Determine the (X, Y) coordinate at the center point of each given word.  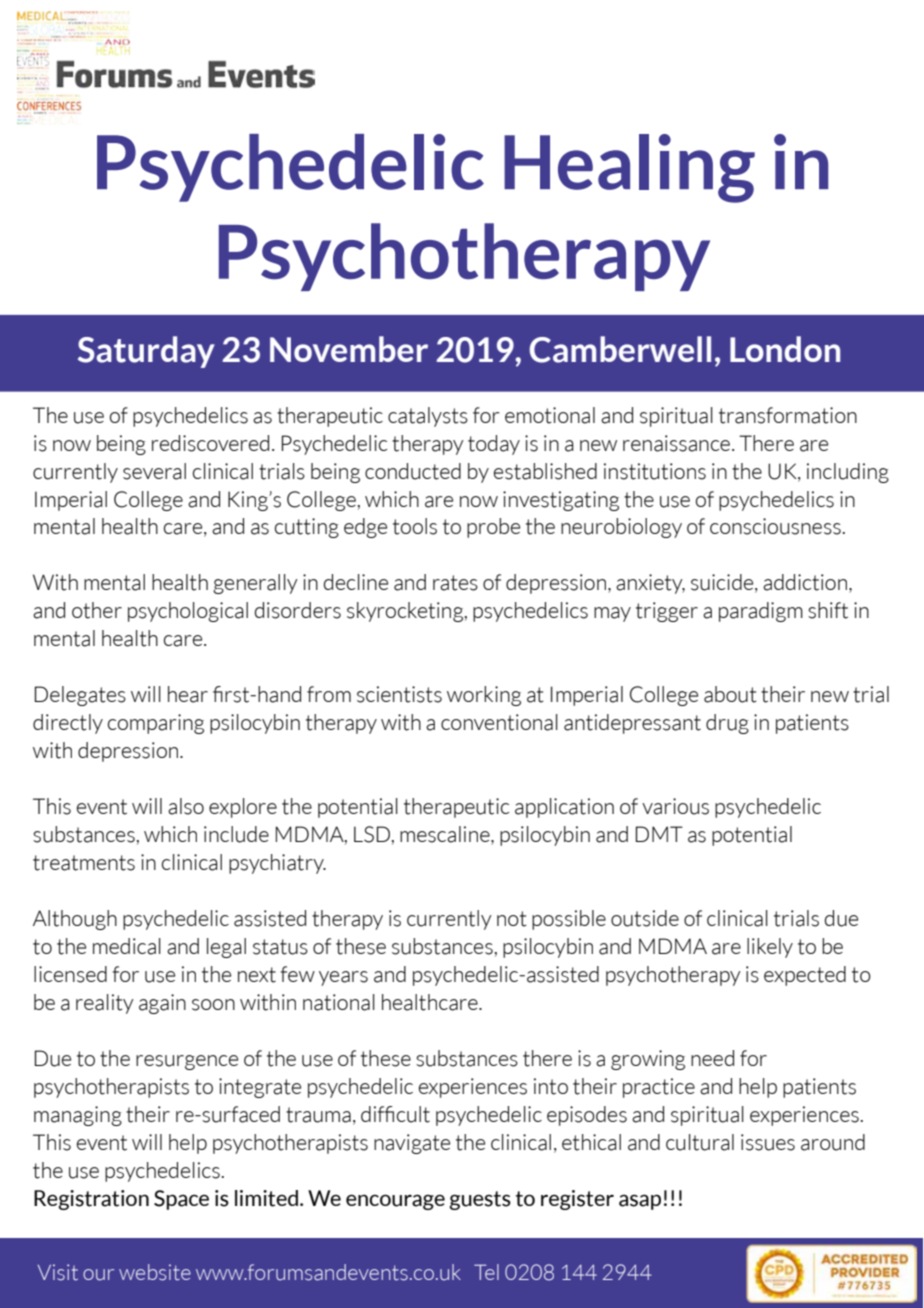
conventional (499, 722)
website (155, 1272)
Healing (629, 168)
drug (727, 724)
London (785, 349)
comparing (156, 724)
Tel (486, 1272)
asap (640, 1202)
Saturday (146, 352)
